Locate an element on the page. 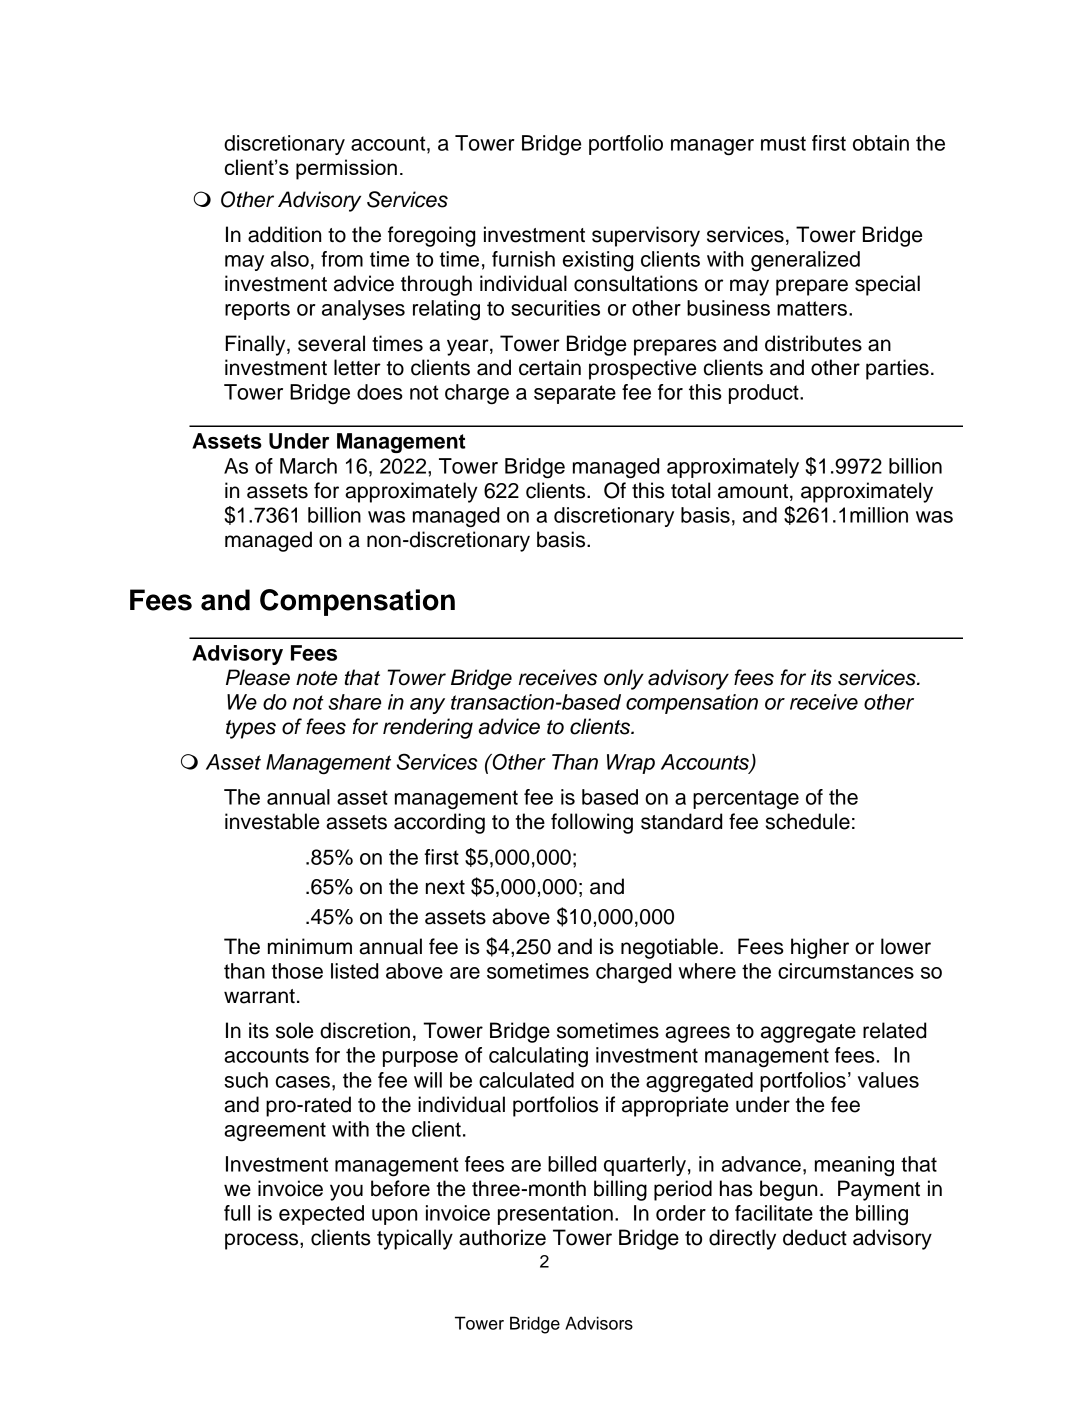 The height and width of the page is (1408, 1088). share is located at coordinates (354, 702).
